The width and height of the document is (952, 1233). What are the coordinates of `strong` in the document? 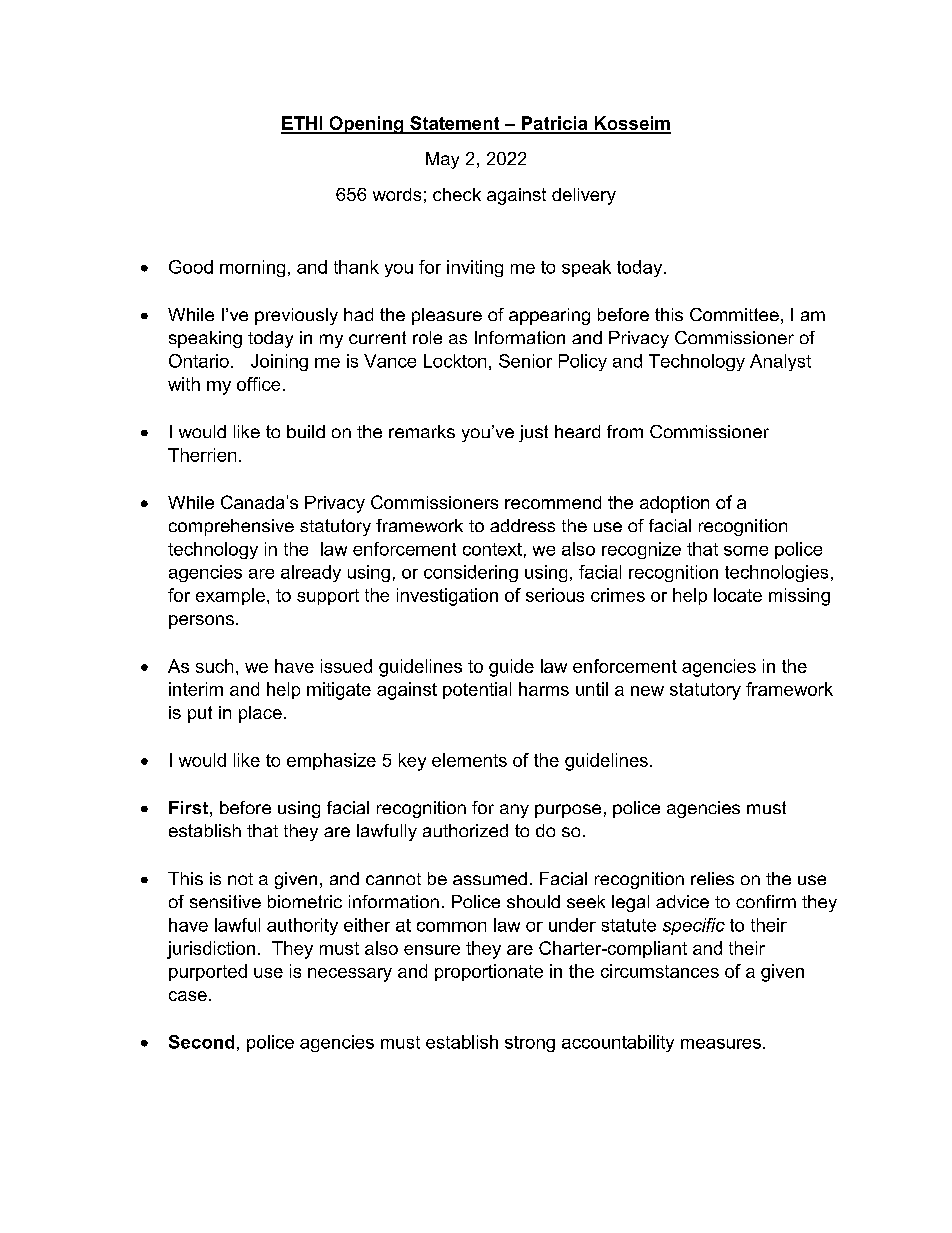 It's located at (530, 1044).
